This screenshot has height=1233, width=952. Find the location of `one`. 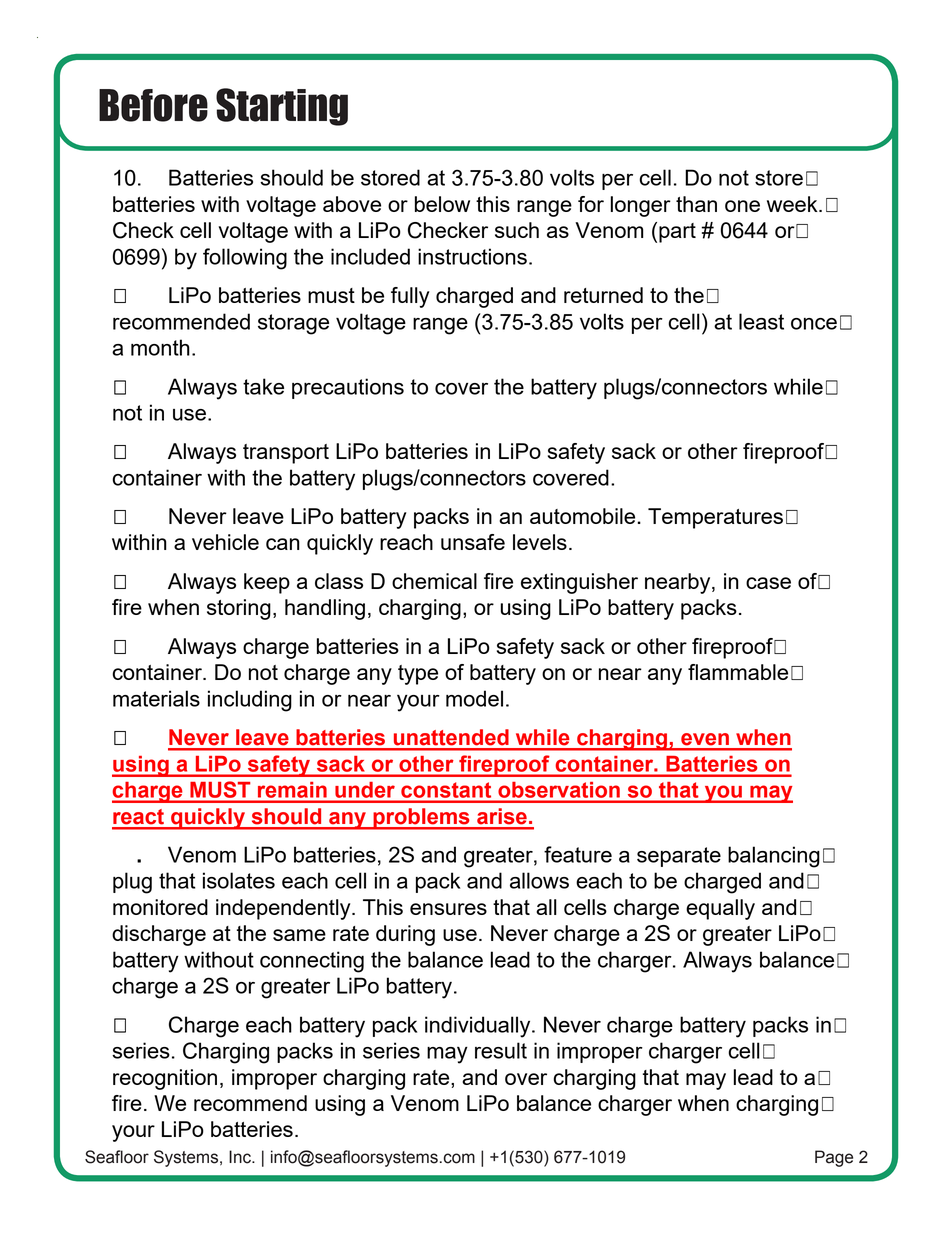

one is located at coordinates (742, 206).
